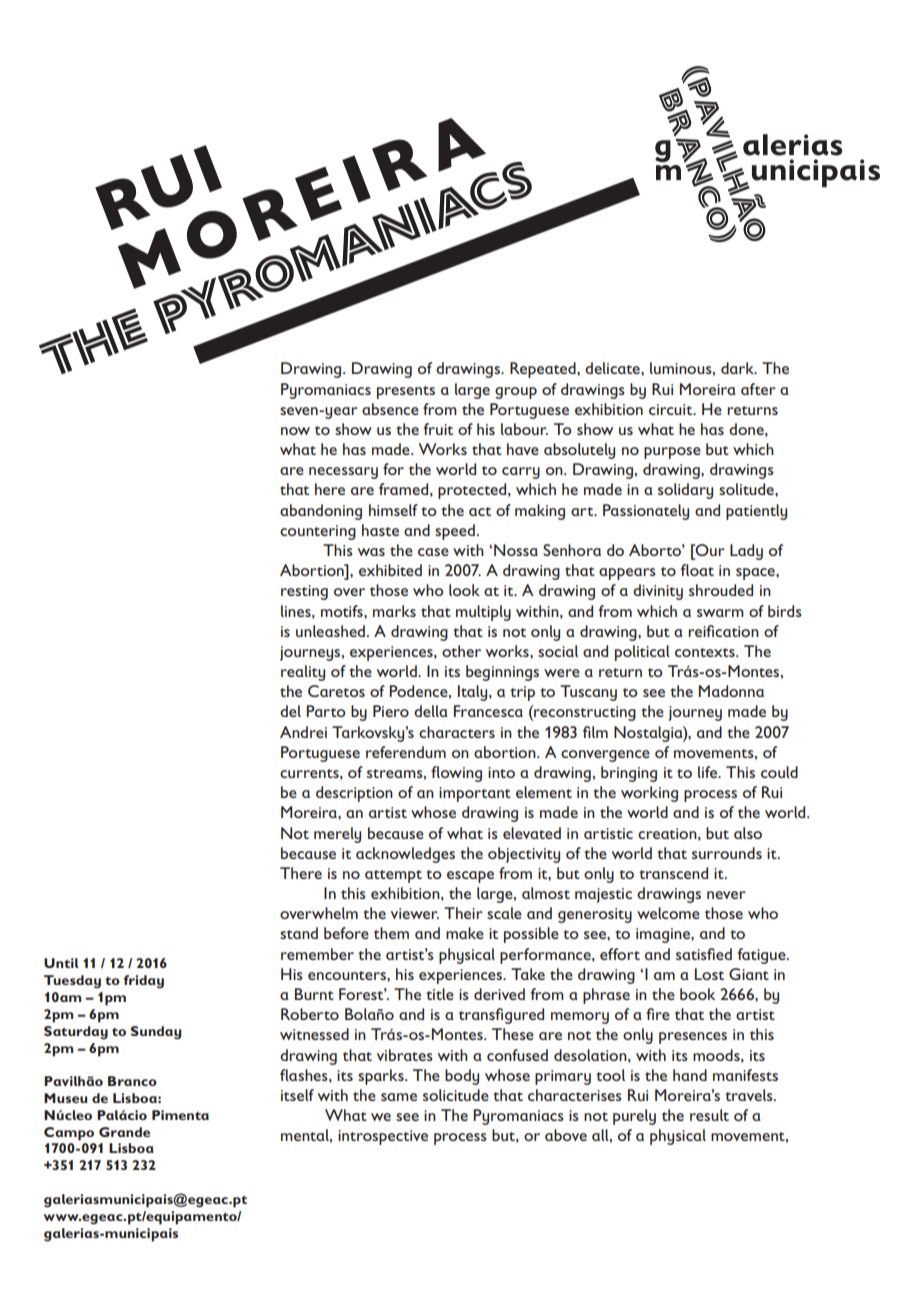 The width and height of the screenshot is (924, 1308). I want to click on Andrei, so click(303, 732).
